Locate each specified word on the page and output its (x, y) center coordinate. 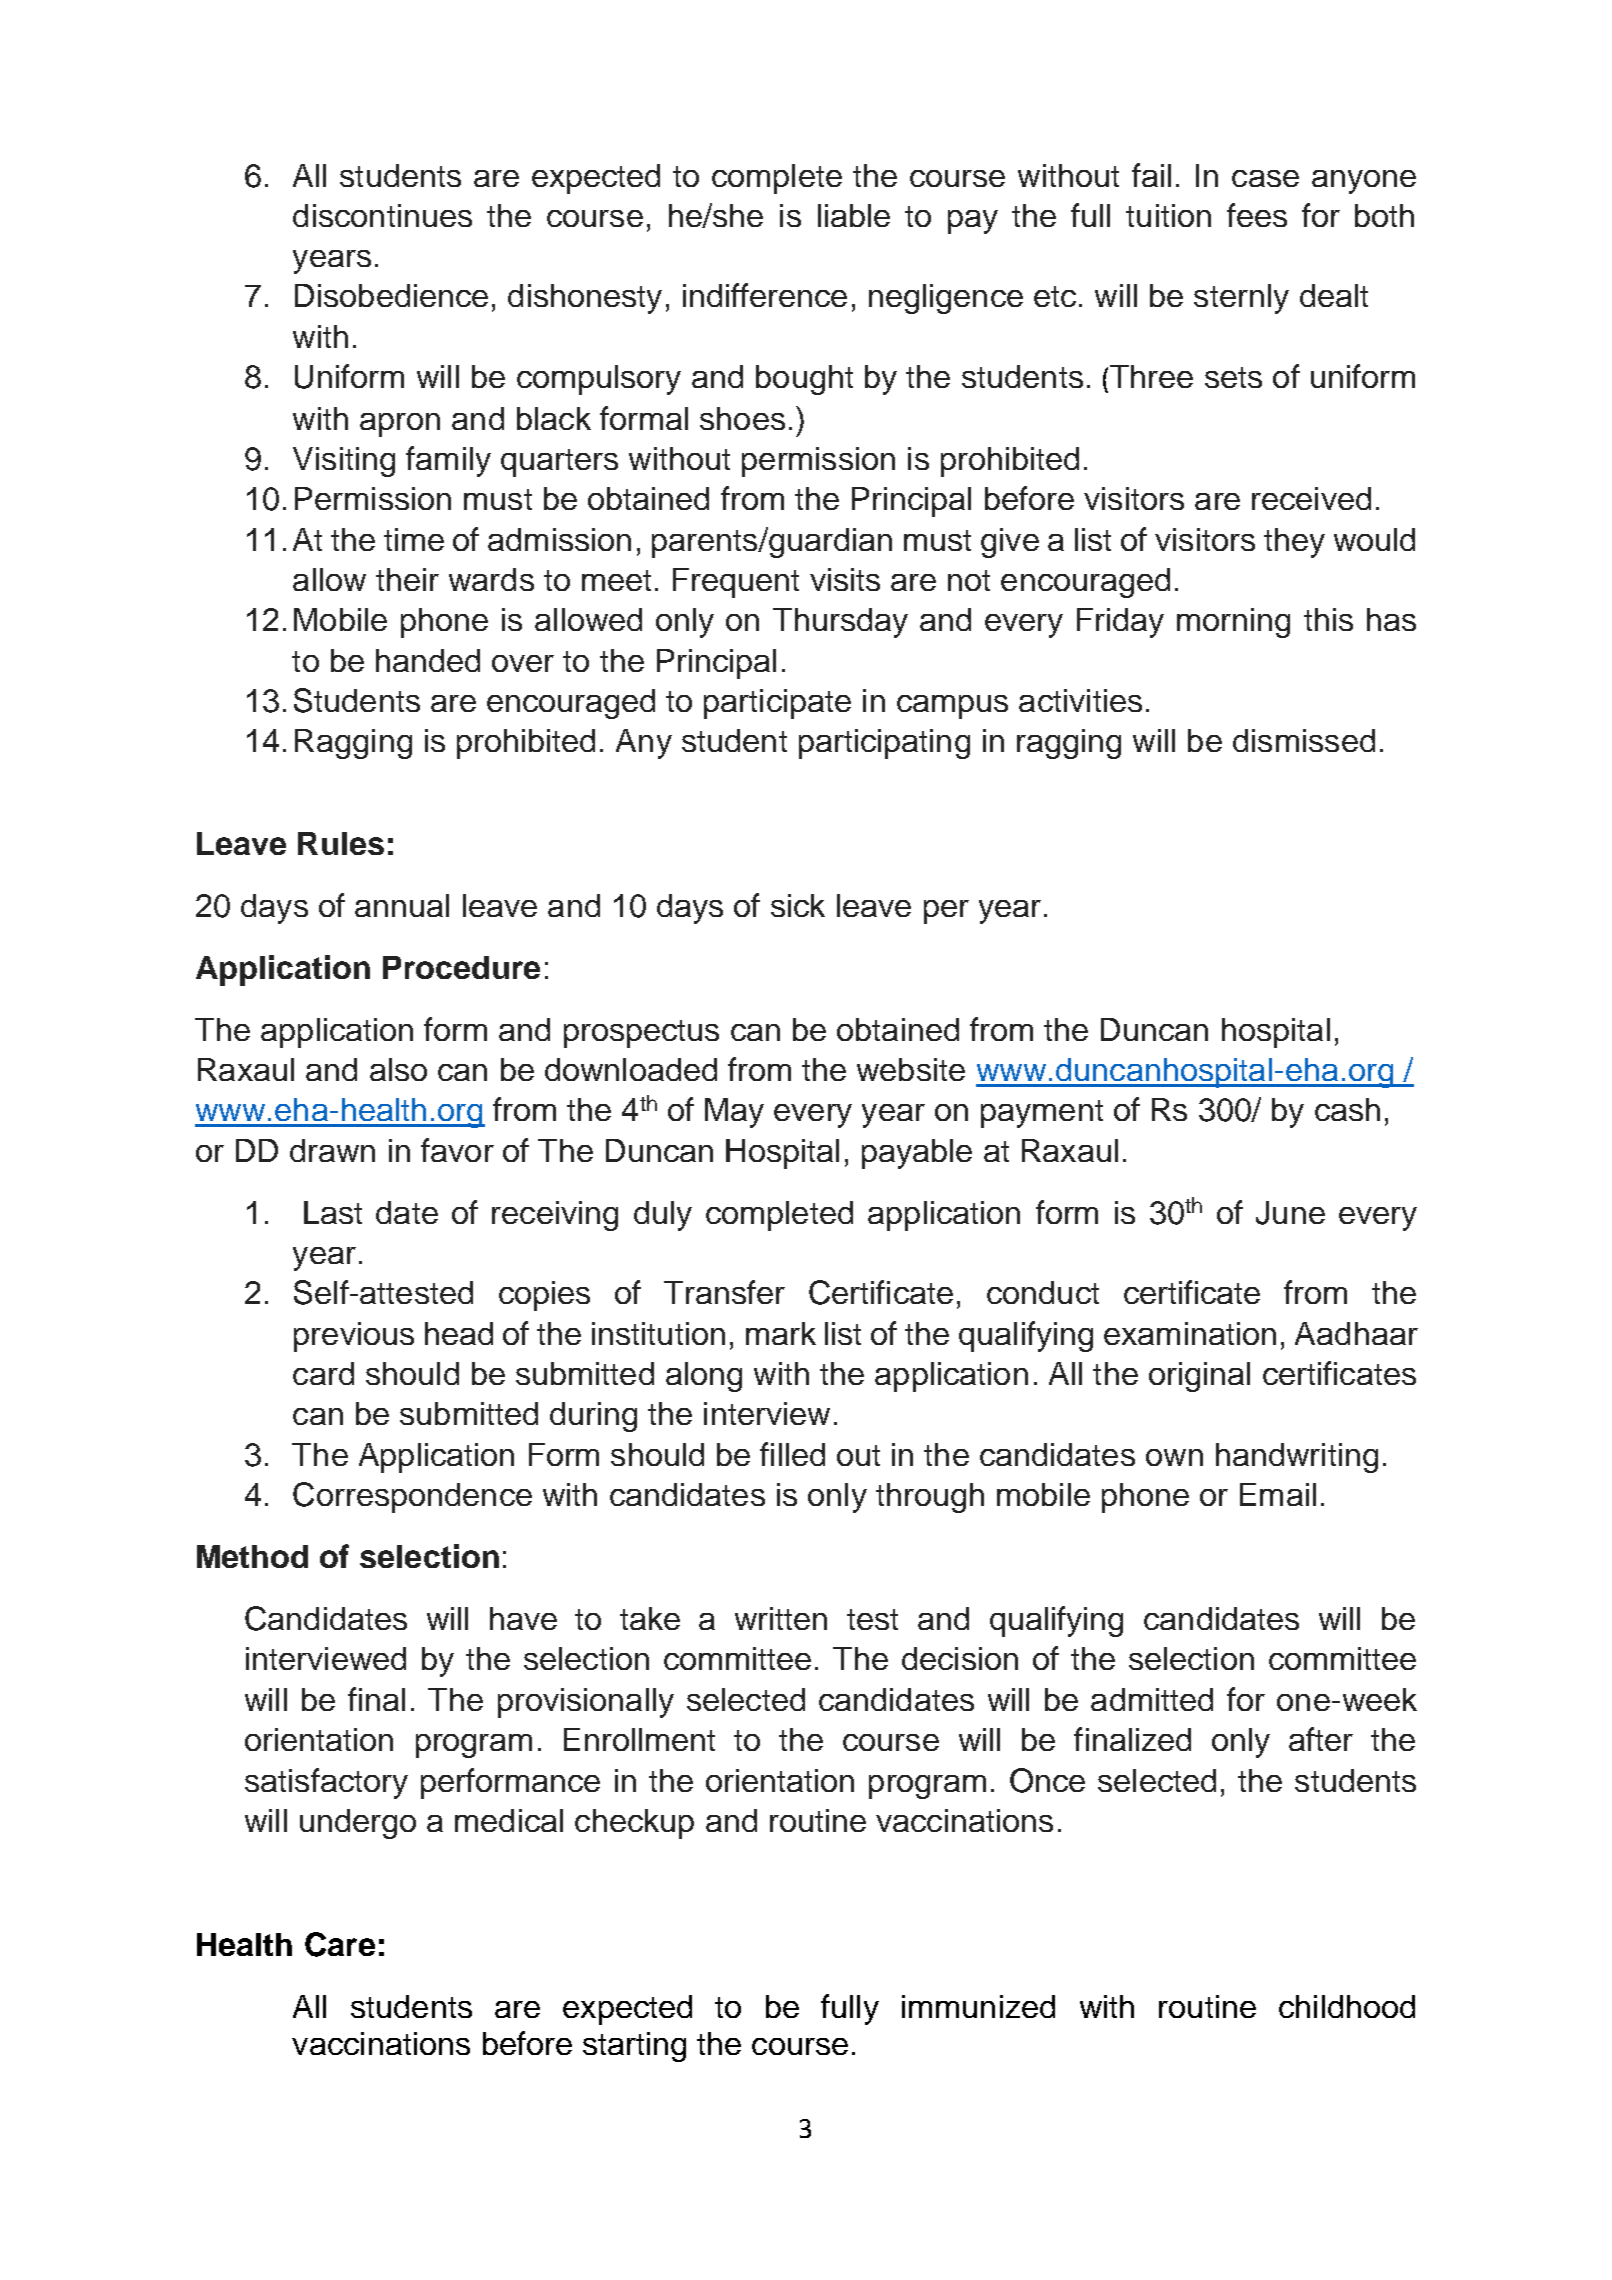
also (398, 1069)
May (734, 1113)
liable (854, 215)
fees (1257, 215)
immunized (978, 2006)
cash (1347, 1109)
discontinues (382, 215)
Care (340, 1944)
